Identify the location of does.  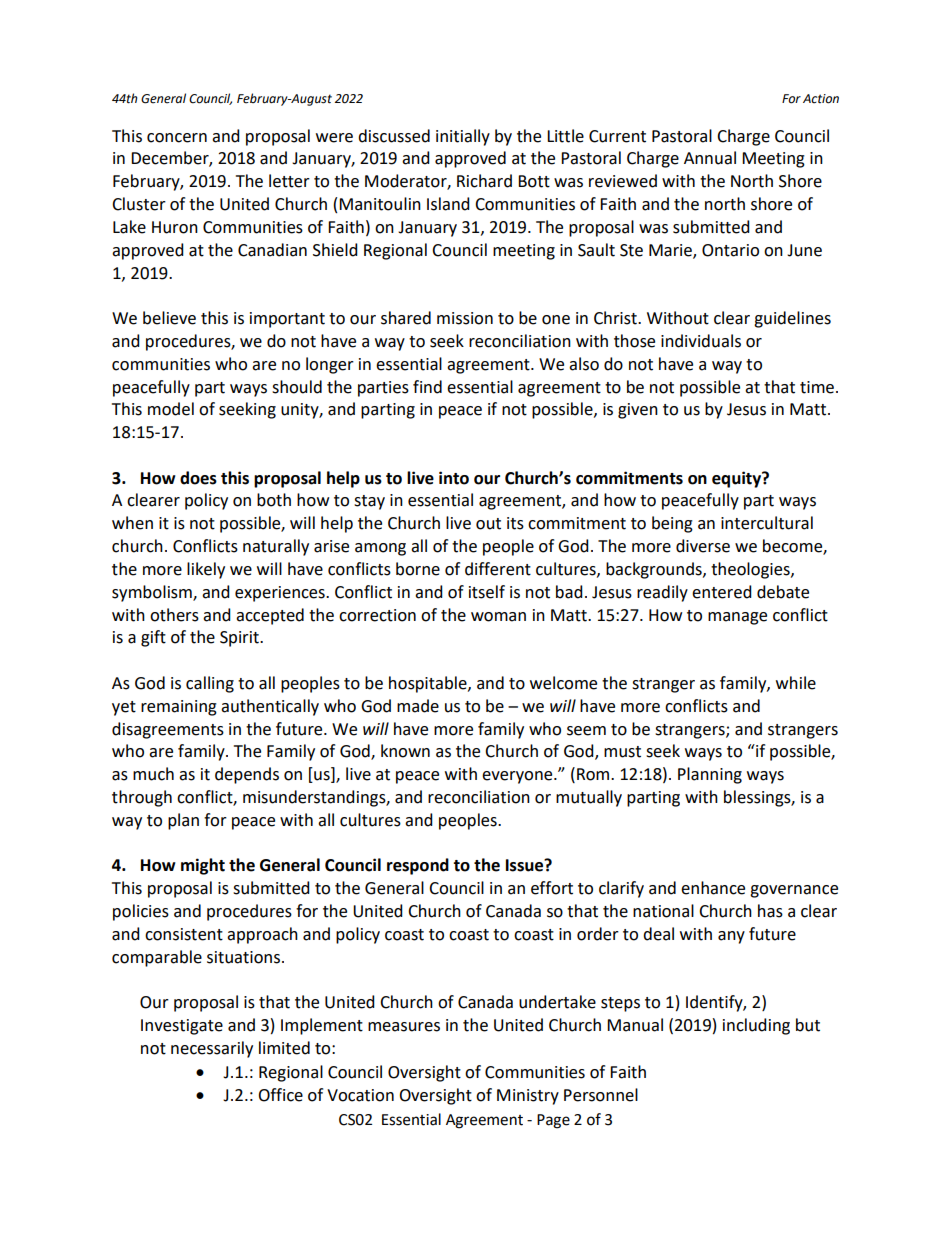
(198, 478).
